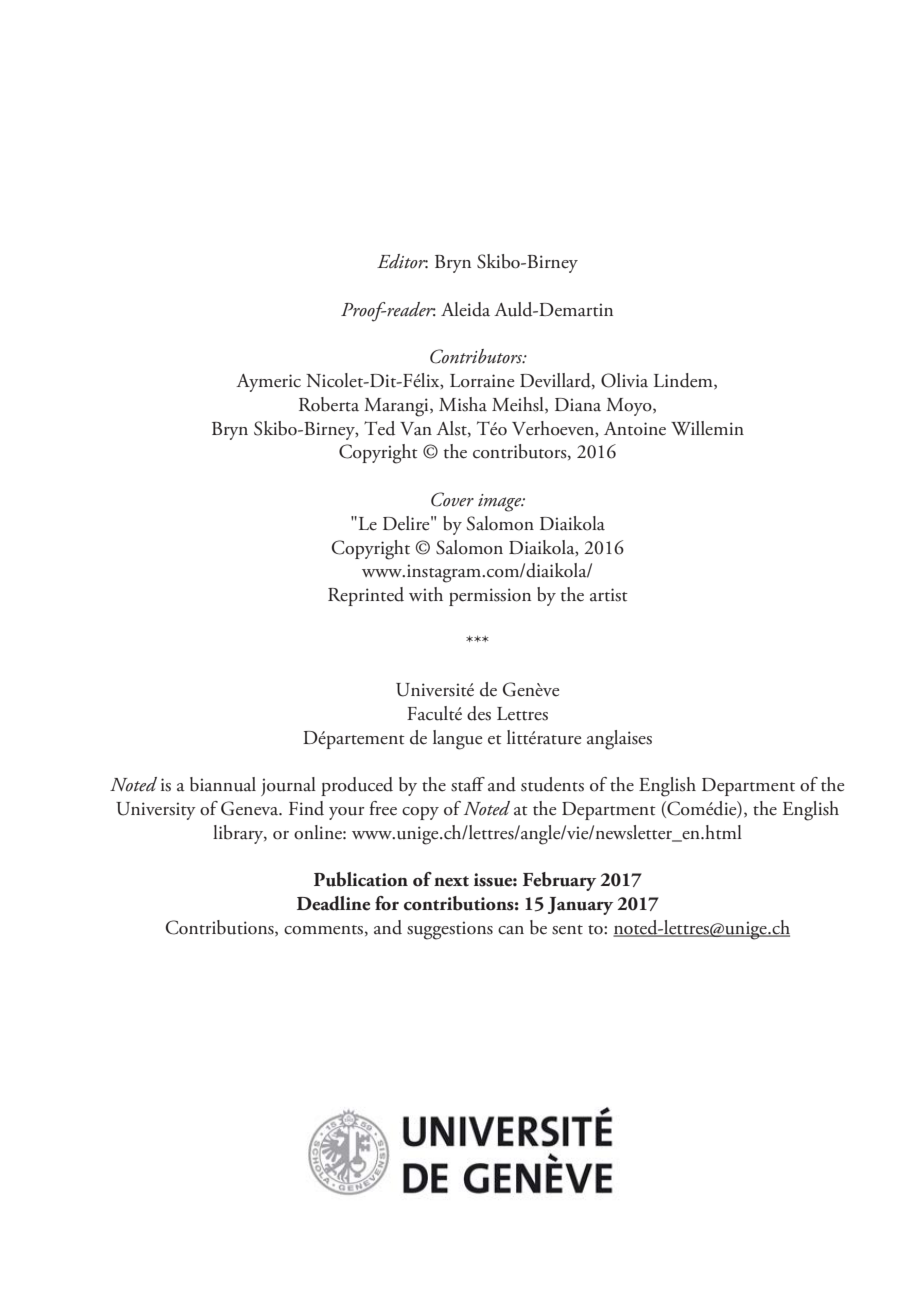 This screenshot has height=1311, width=924. I want to click on suggestions, so click(450, 930).
